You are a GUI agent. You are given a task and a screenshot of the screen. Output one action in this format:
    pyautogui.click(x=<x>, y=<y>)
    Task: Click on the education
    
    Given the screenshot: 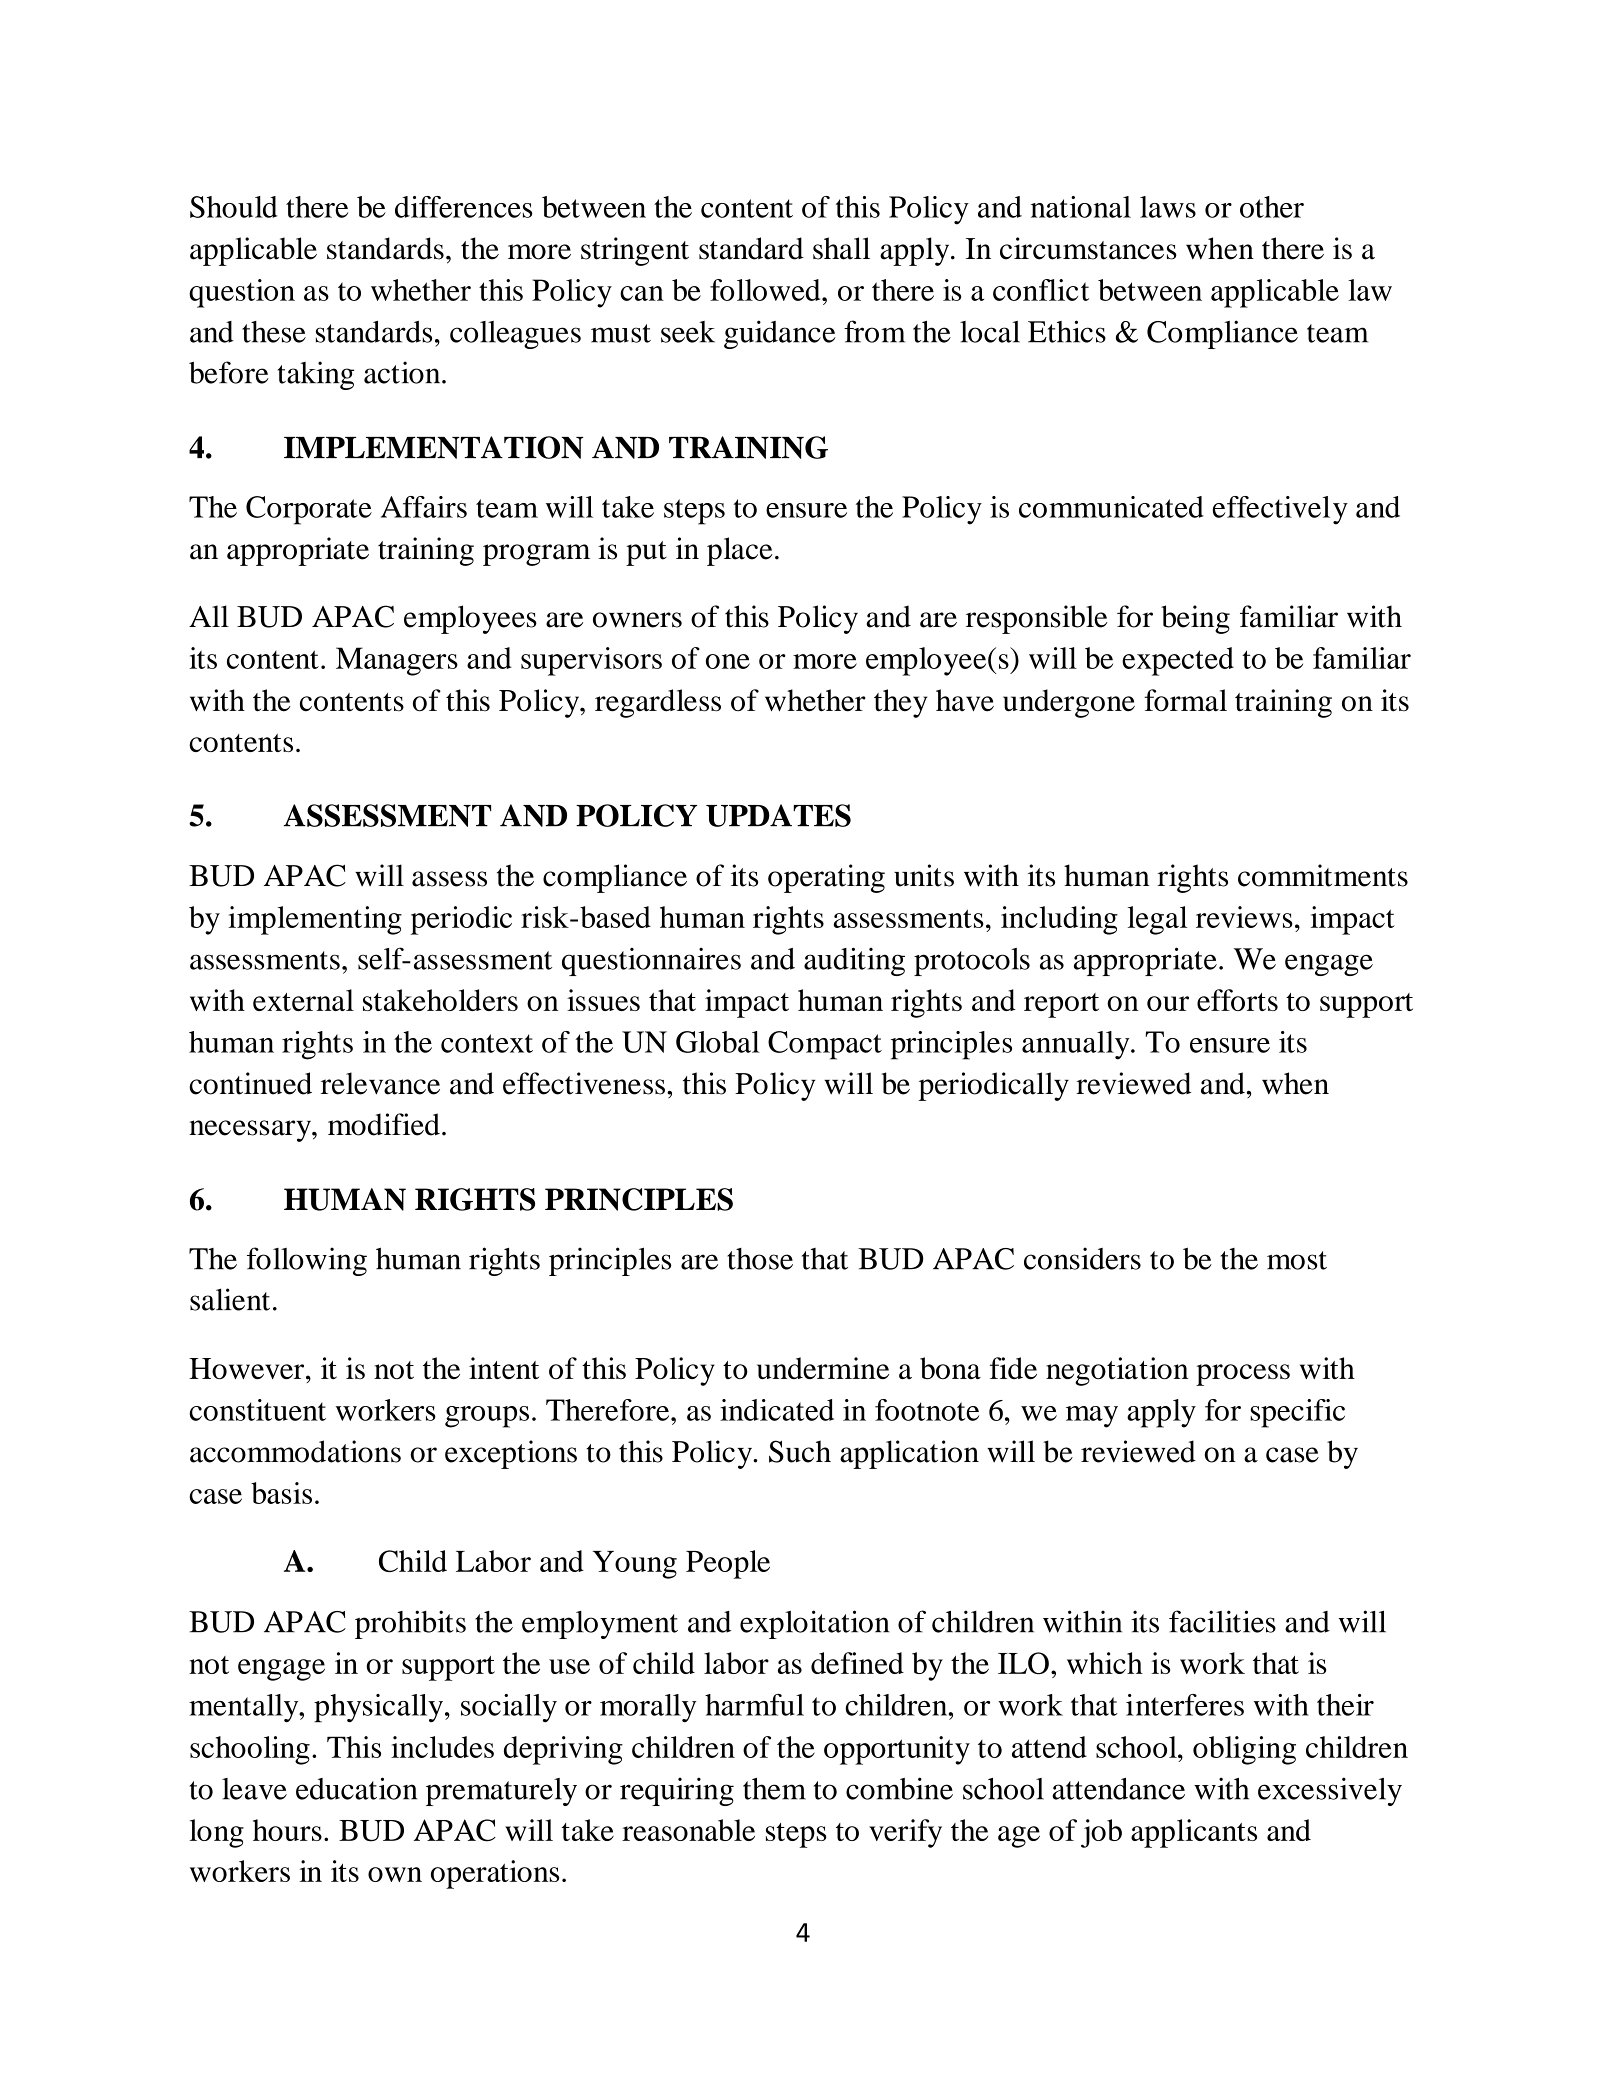 What is the action you would take?
    pyautogui.click(x=356, y=1788)
